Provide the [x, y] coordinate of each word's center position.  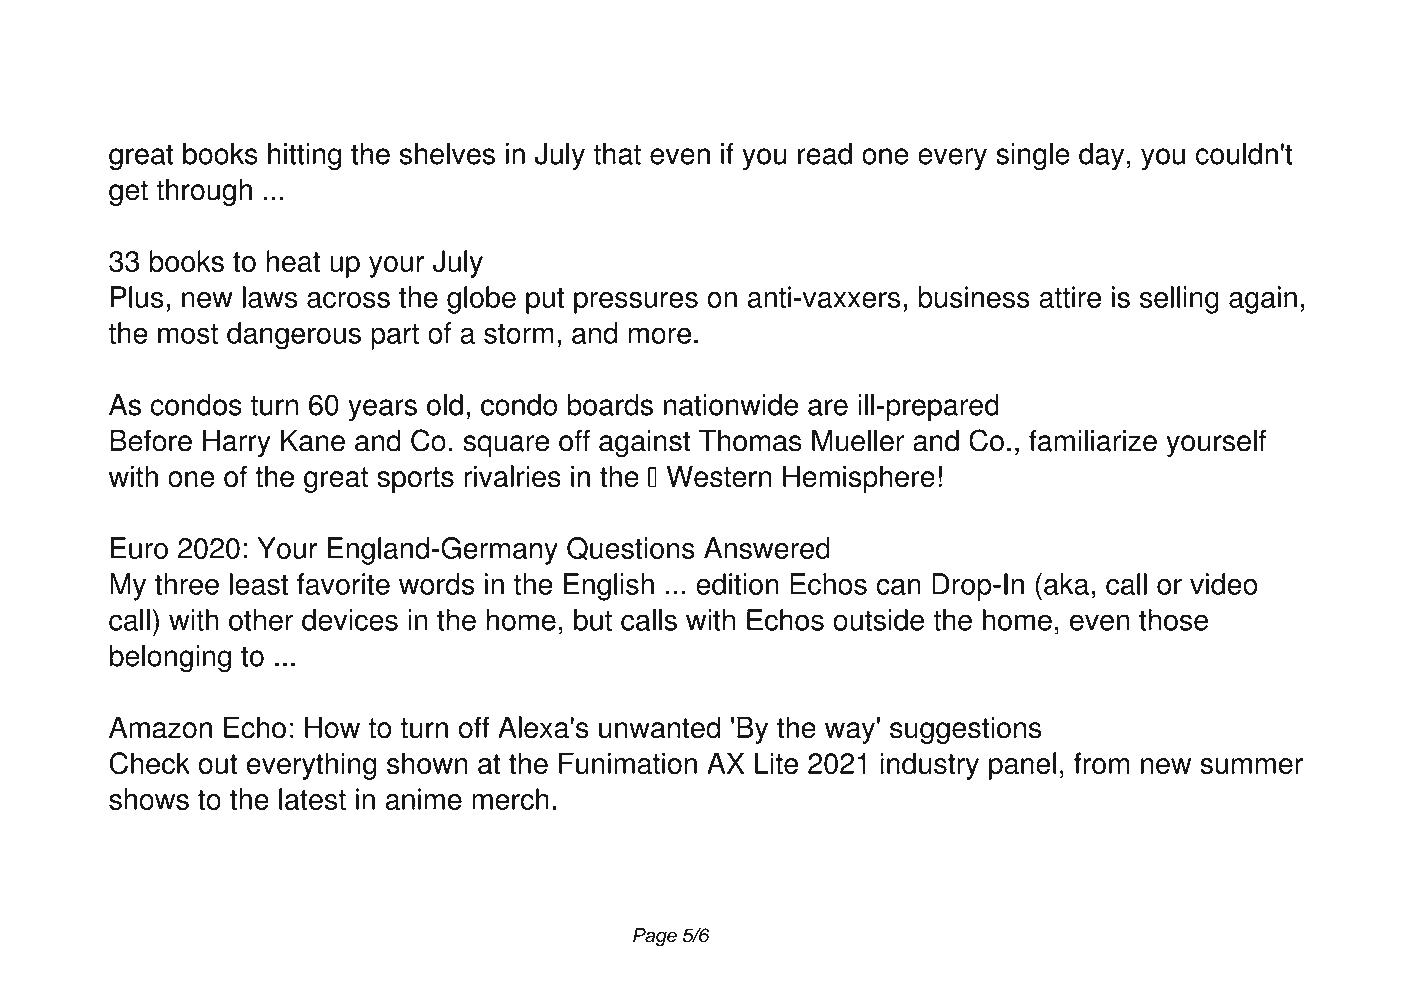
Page [655, 937]
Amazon [160, 727]
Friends [535, 58]
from [1101, 763]
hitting [304, 156]
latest [312, 799]
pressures [636, 303]
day [1101, 156]
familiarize [1093, 440]
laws [270, 297]
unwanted [659, 727]
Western [719, 476]
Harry [237, 443]
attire [1070, 297]
